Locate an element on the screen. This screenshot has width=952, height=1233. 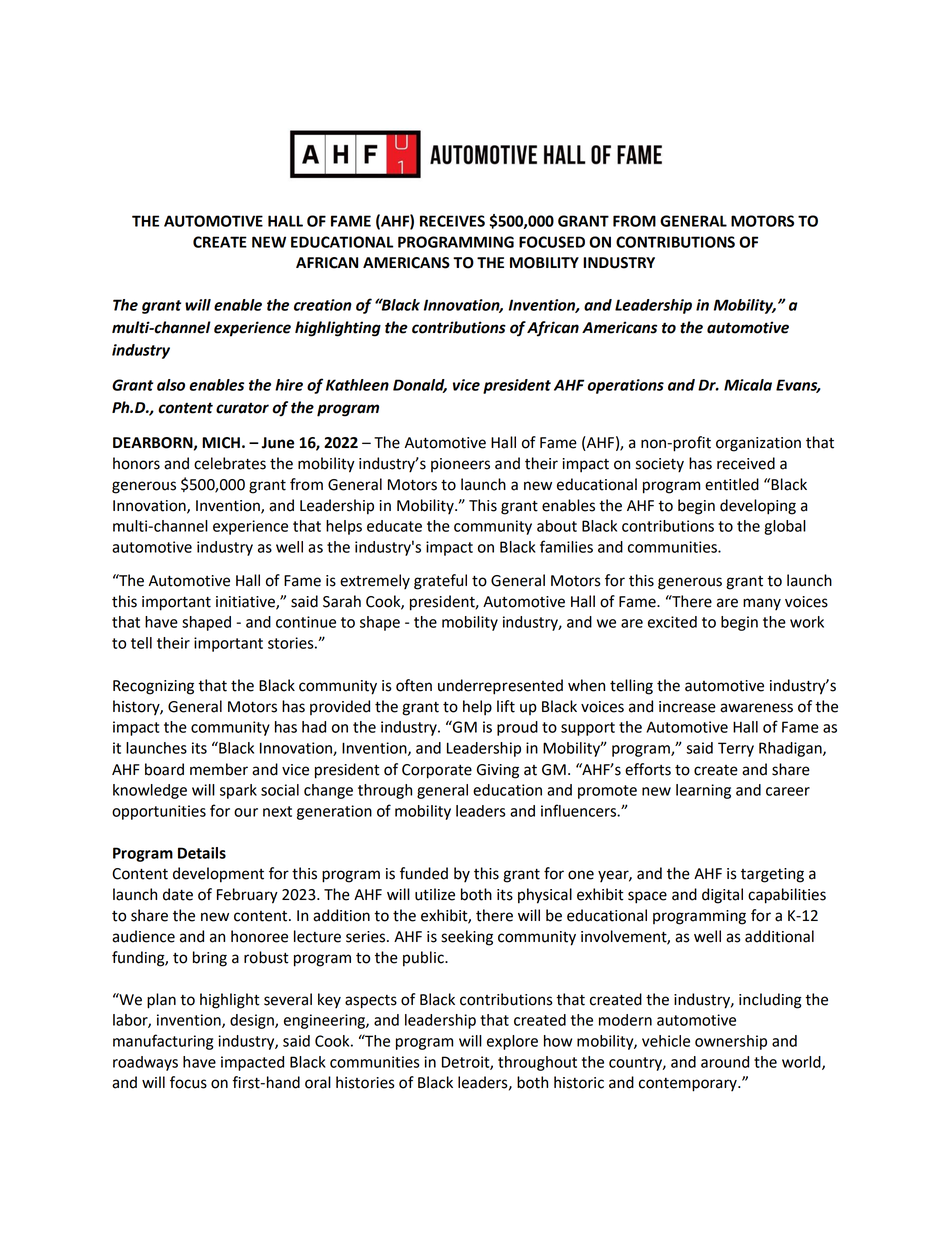
manufacturing is located at coordinates (163, 1042).
